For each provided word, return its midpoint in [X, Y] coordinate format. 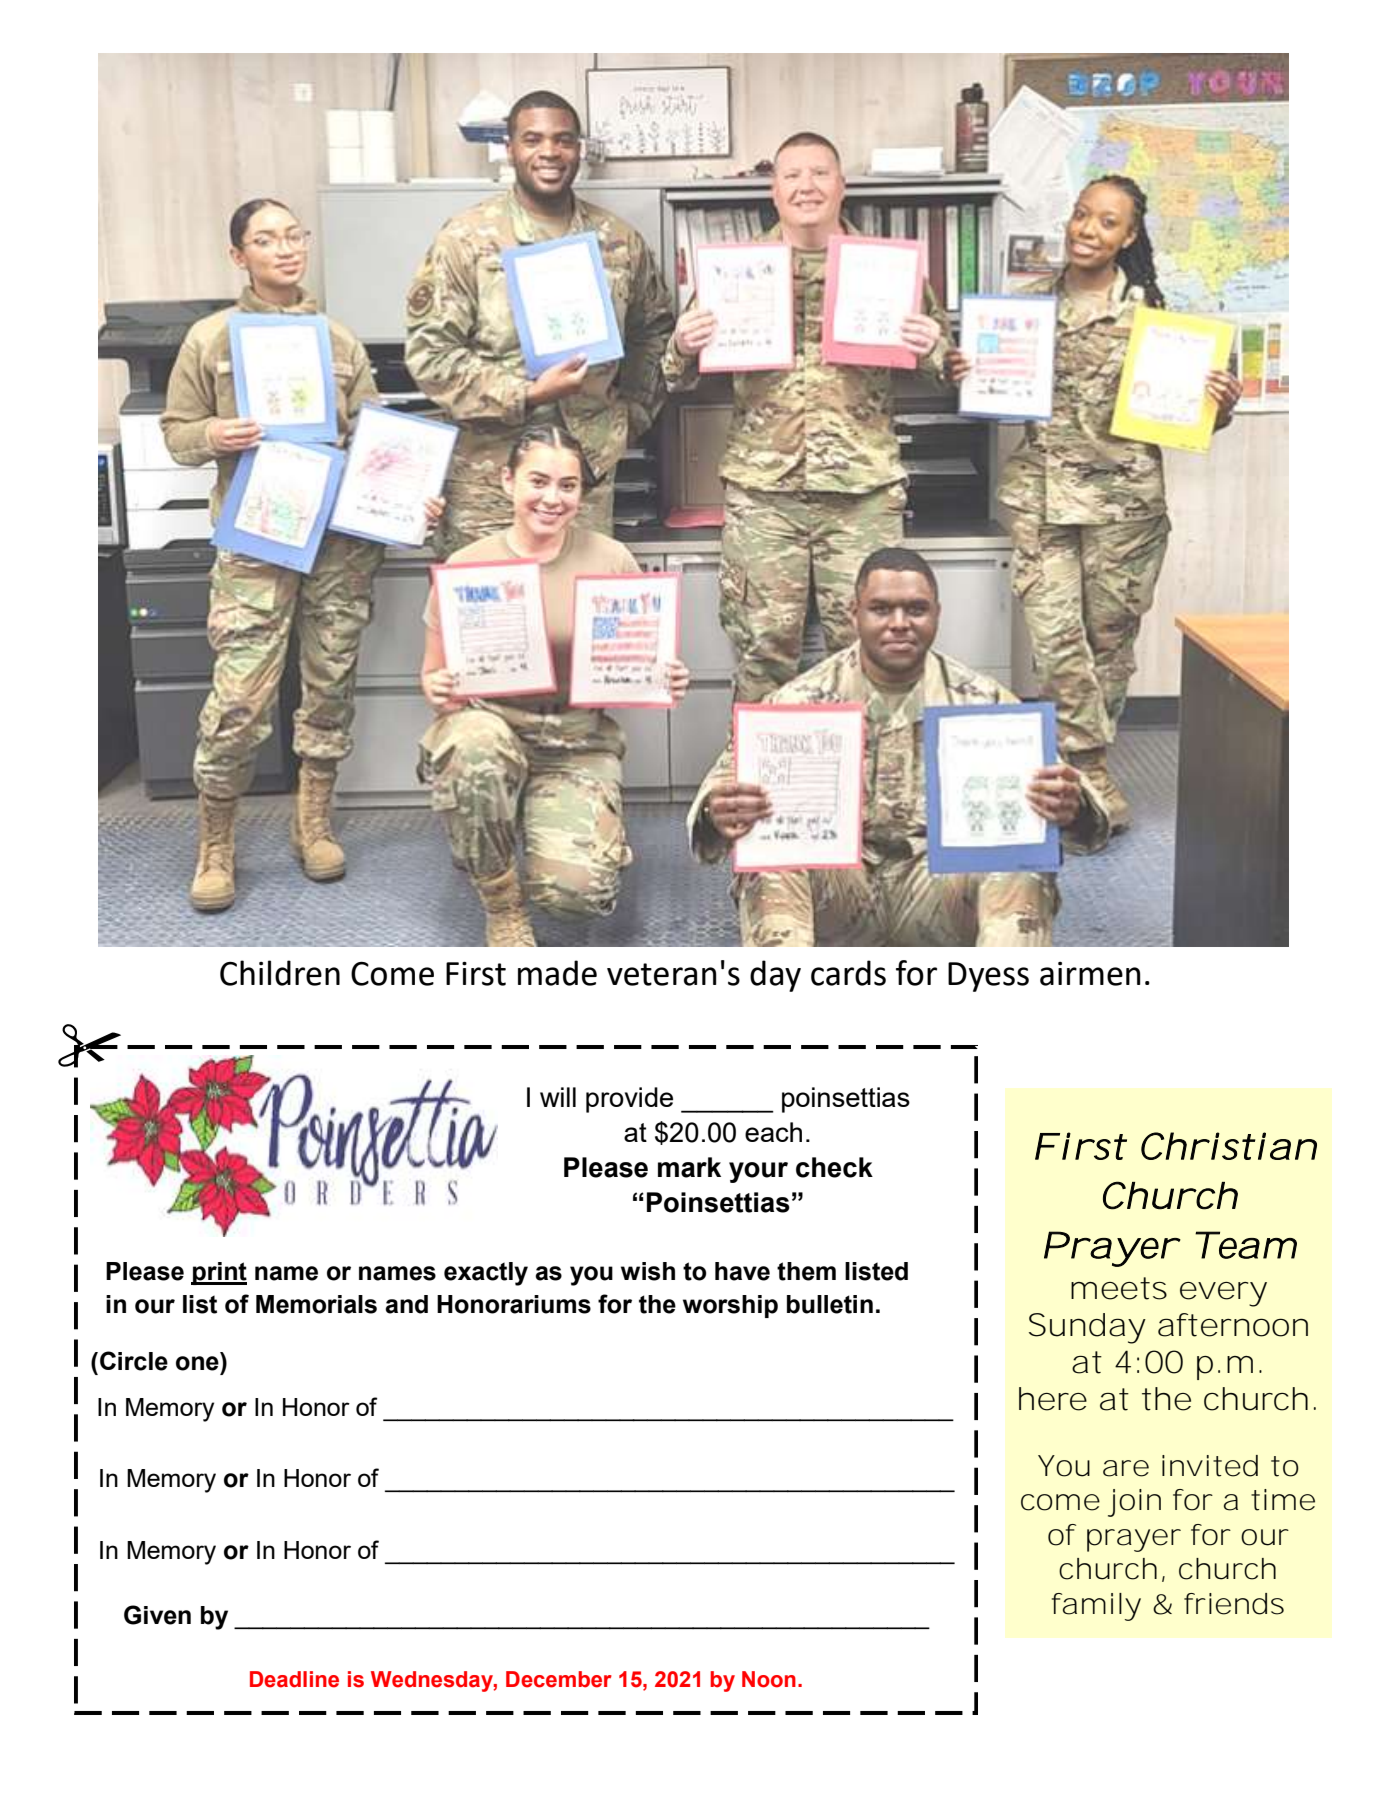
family [1096, 1607]
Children [280, 973]
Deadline [294, 1679]
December [559, 1679]
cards [848, 973]
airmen [1090, 974]
